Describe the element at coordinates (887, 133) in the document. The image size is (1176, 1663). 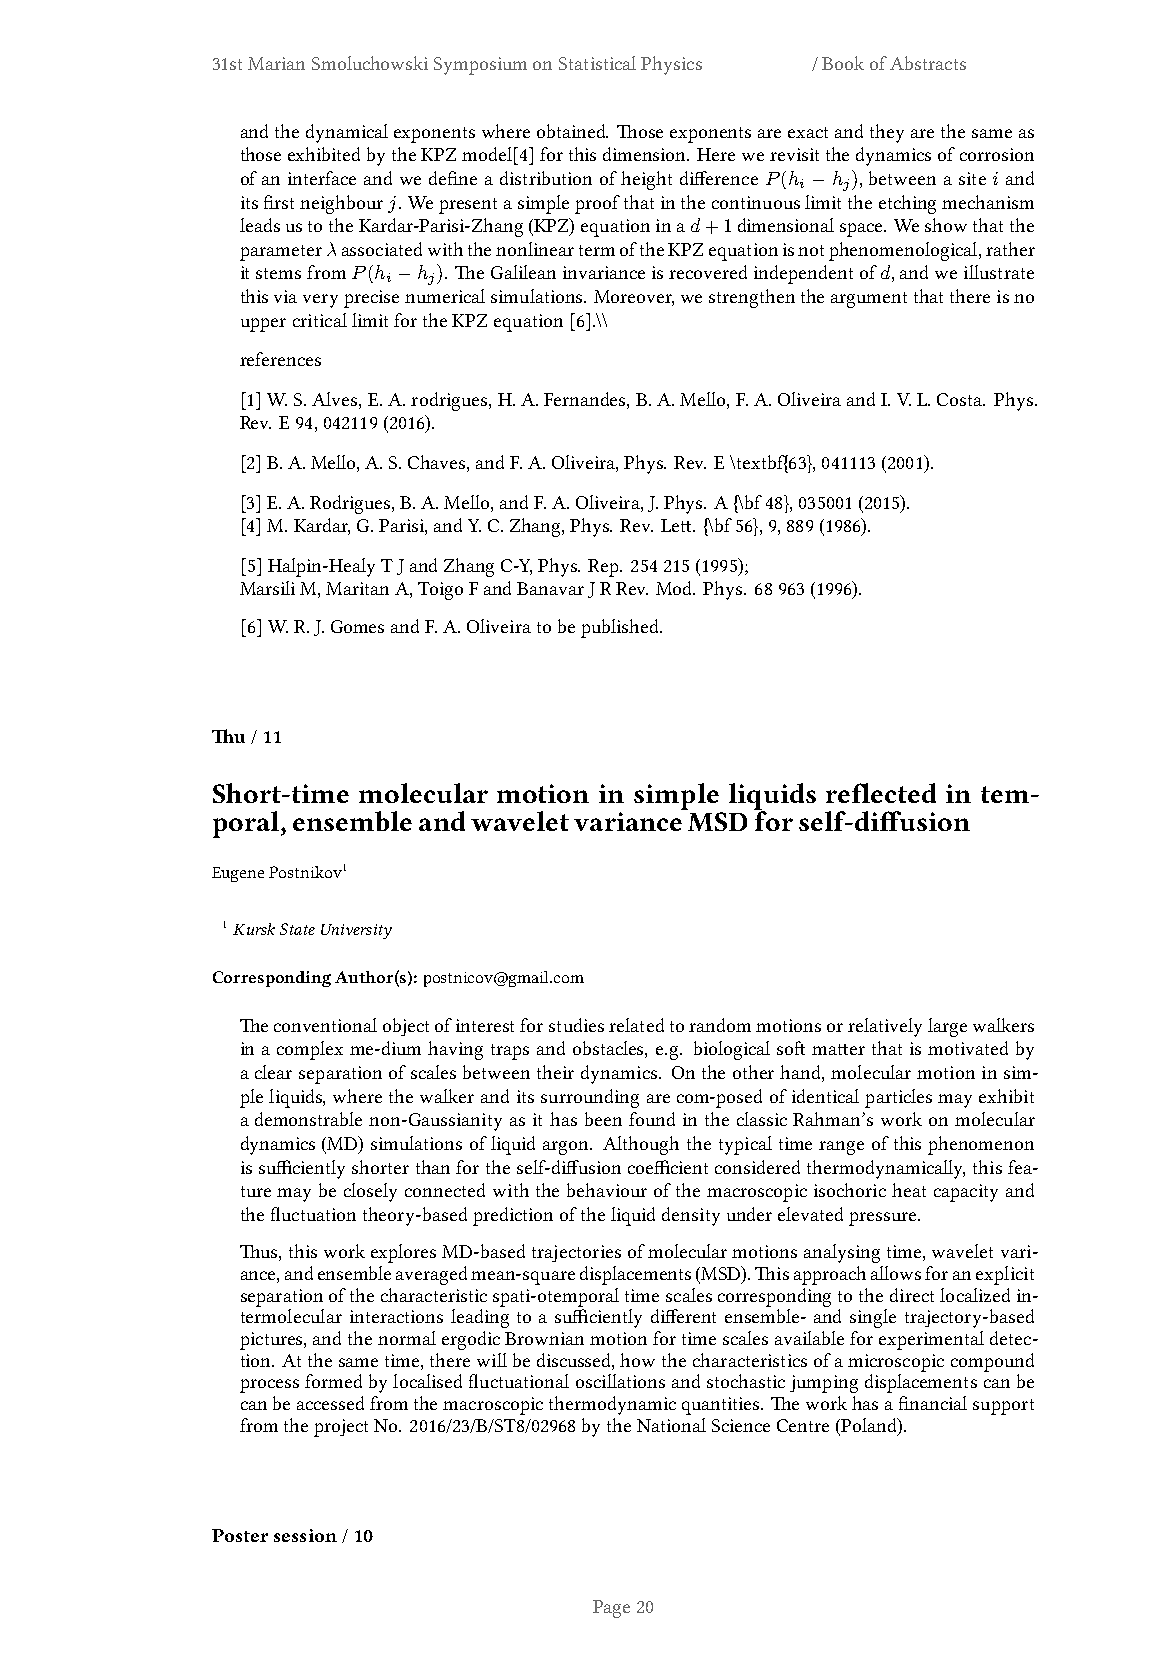
I see `they` at that location.
